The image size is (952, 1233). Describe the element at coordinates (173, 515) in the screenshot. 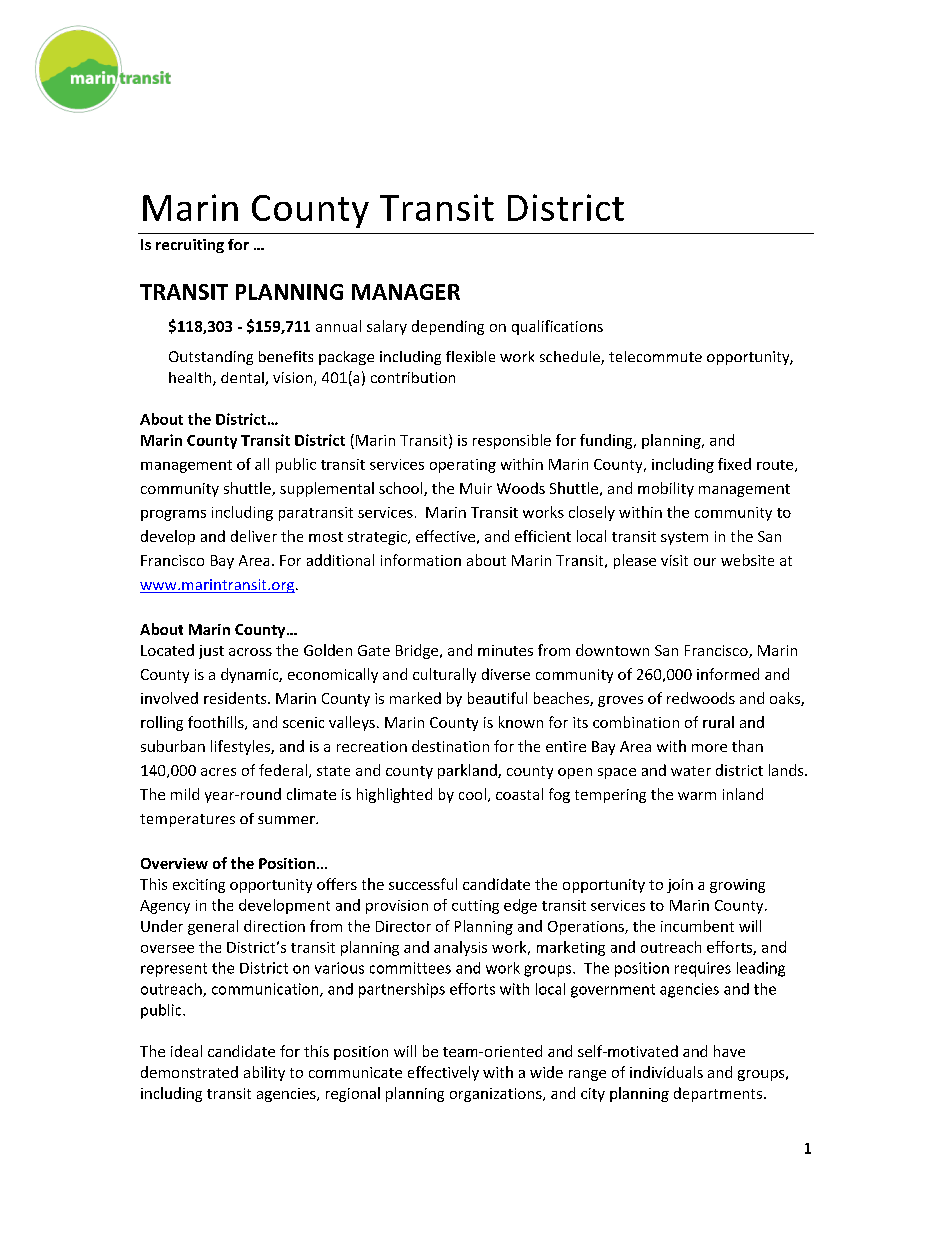

I see `programs` at that location.
